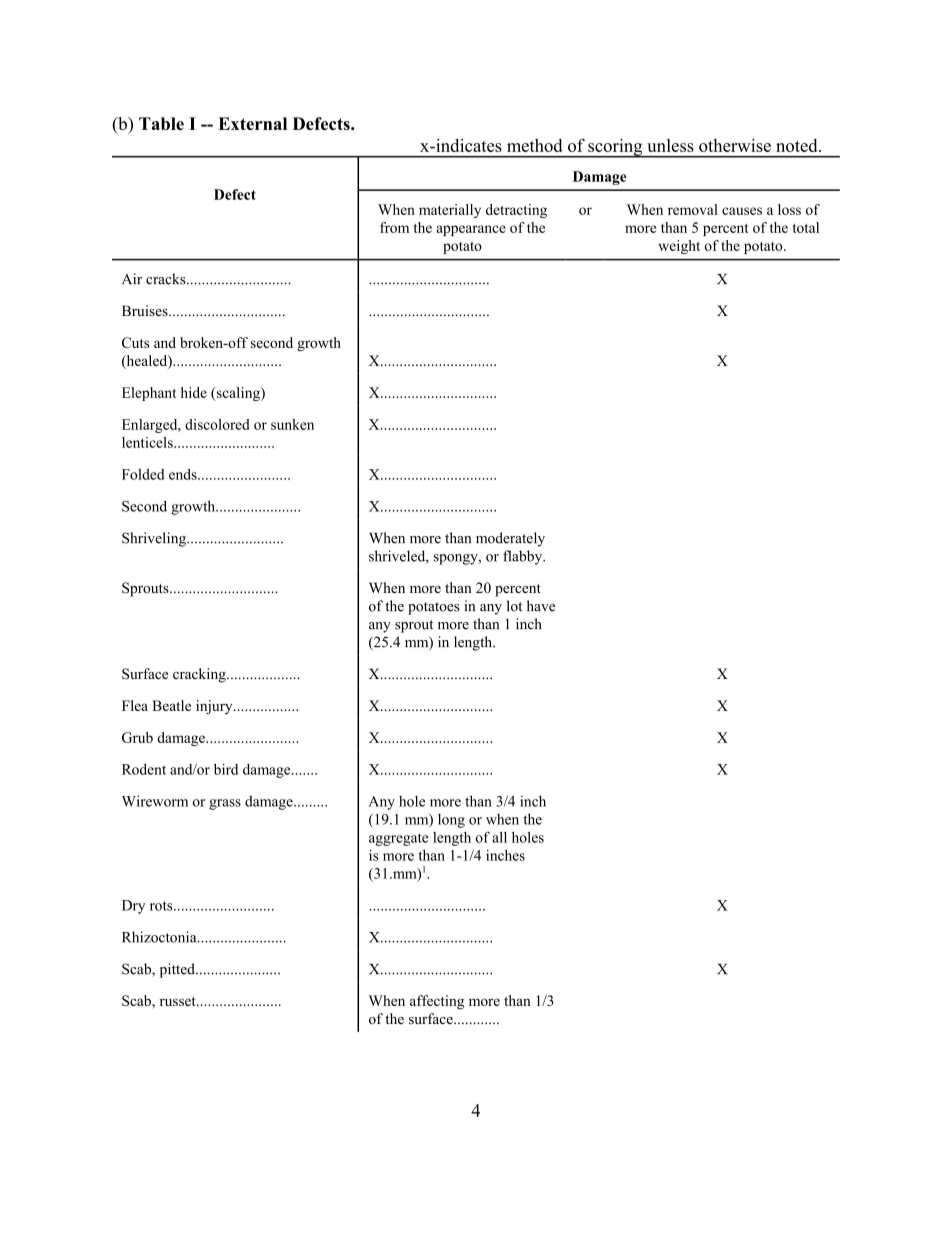 This image has height=1233, width=952. I want to click on have, so click(541, 606).
